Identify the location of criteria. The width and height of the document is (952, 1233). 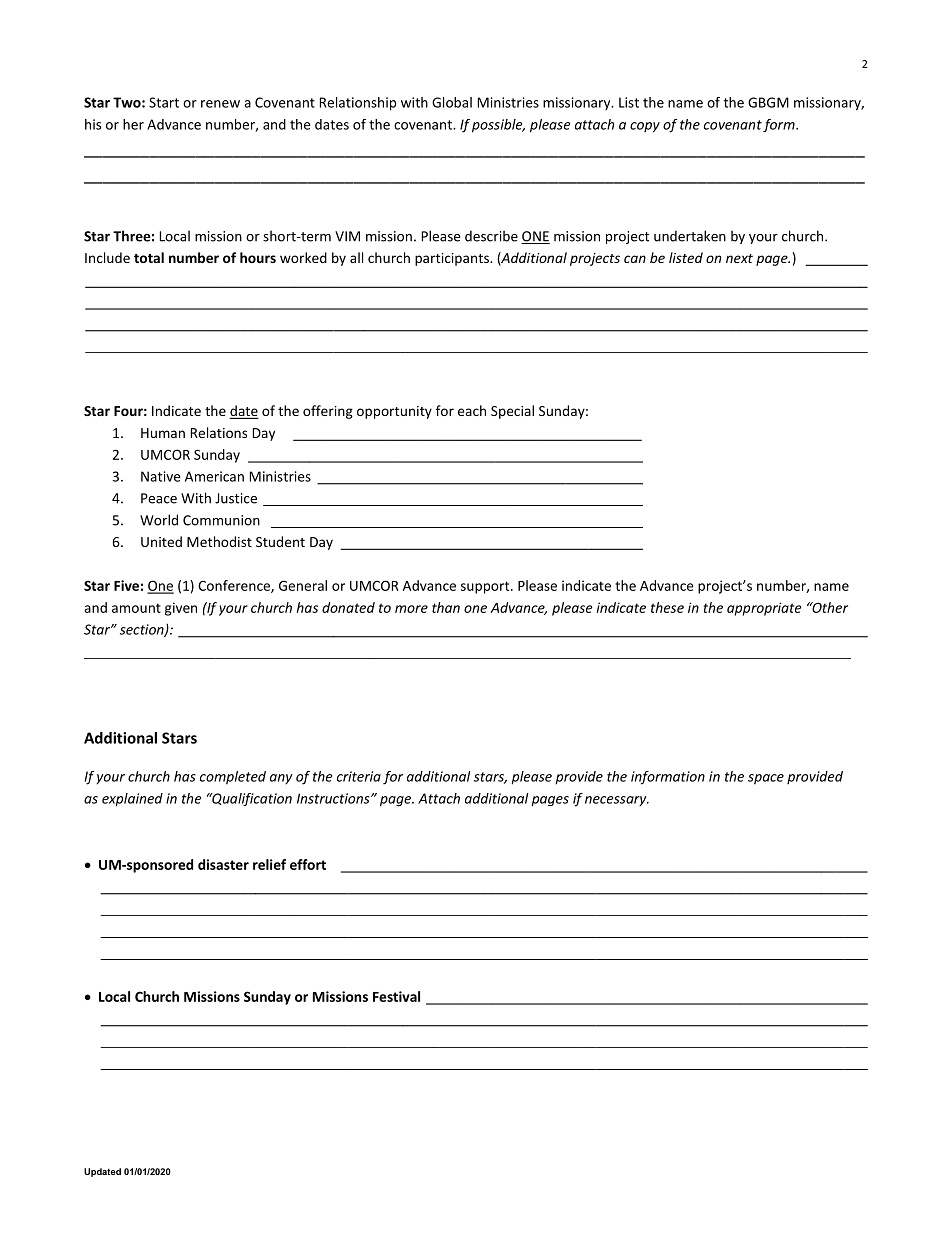
(359, 776).
